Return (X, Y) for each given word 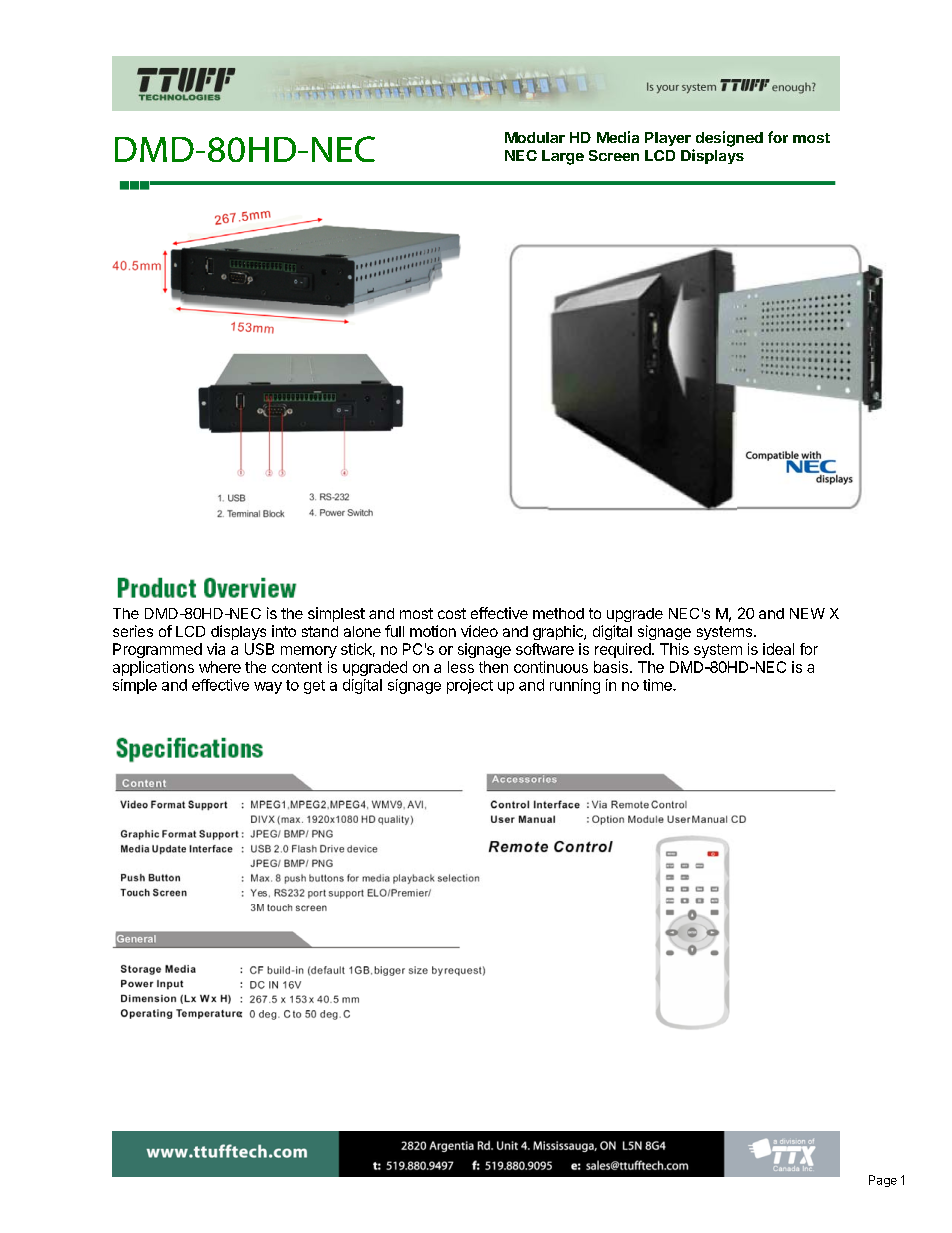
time (658, 685)
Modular (535, 137)
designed (729, 139)
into (284, 631)
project (470, 686)
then (493, 667)
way (268, 688)
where (220, 667)
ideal (778, 649)
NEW (807, 613)
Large (563, 157)
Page (883, 1181)
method (558, 613)
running (575, 686)
